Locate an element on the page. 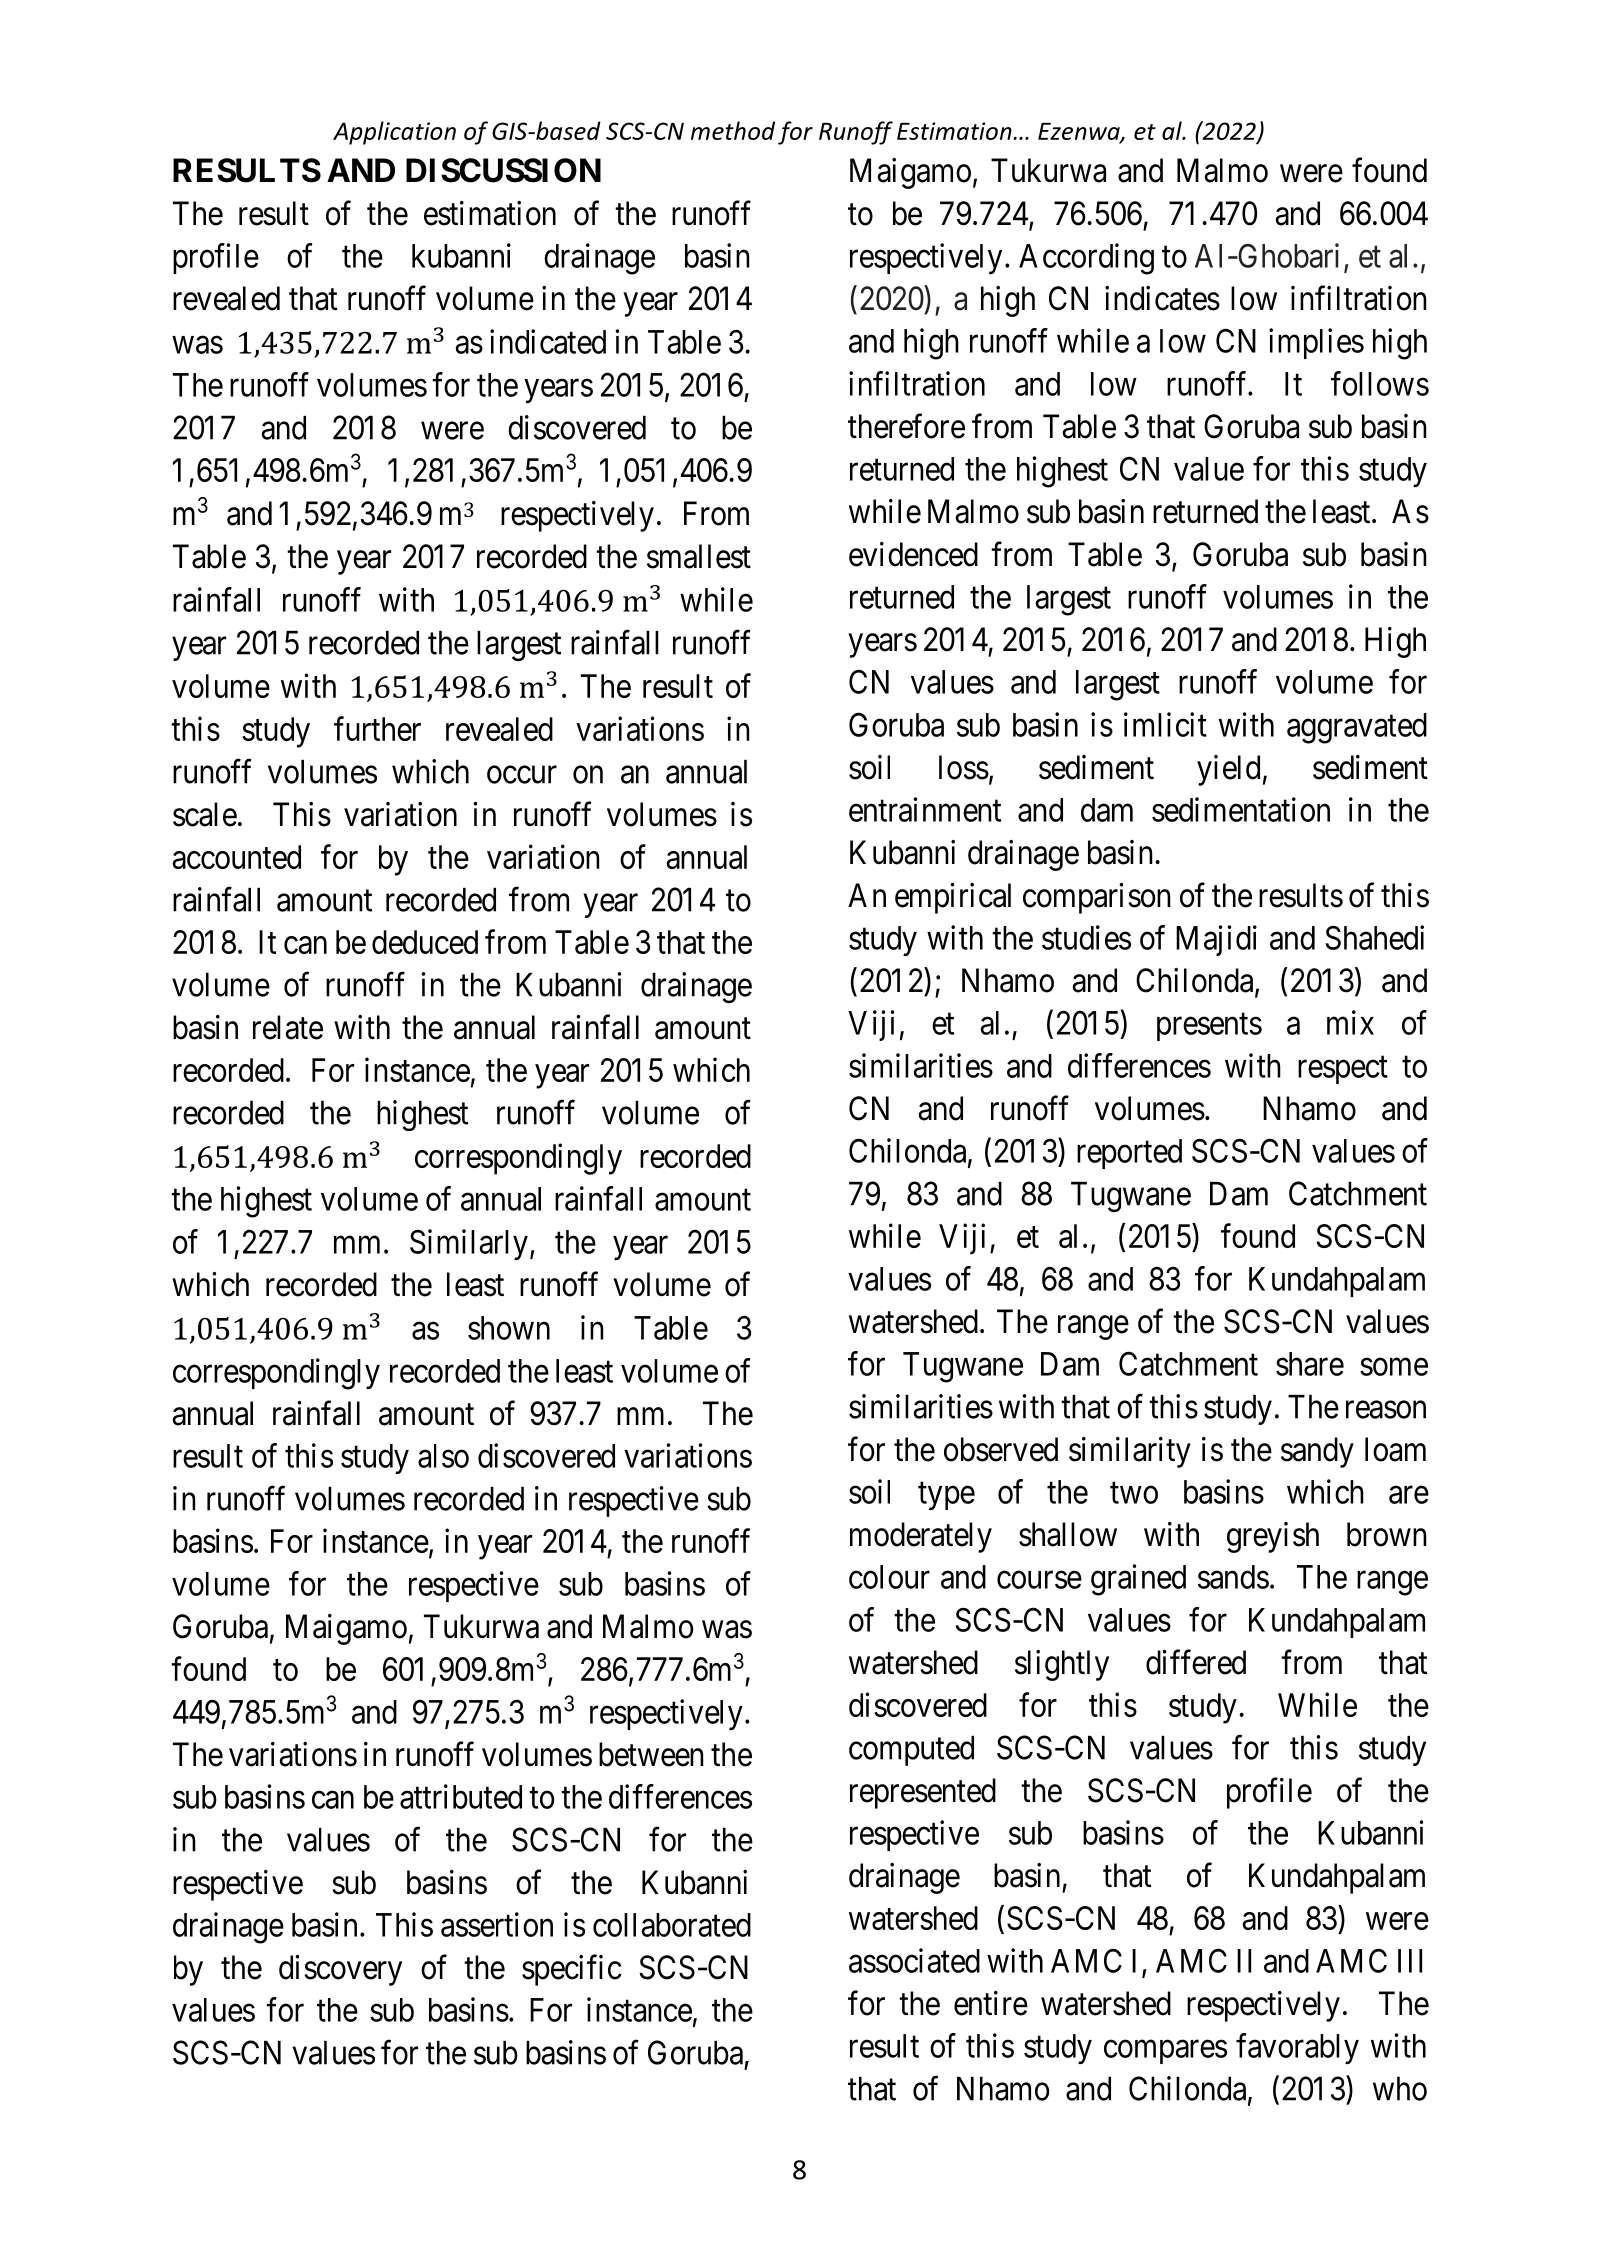 The height and width of the document is (2261, 1599). discovery is located at coordinates (340, 1970).
